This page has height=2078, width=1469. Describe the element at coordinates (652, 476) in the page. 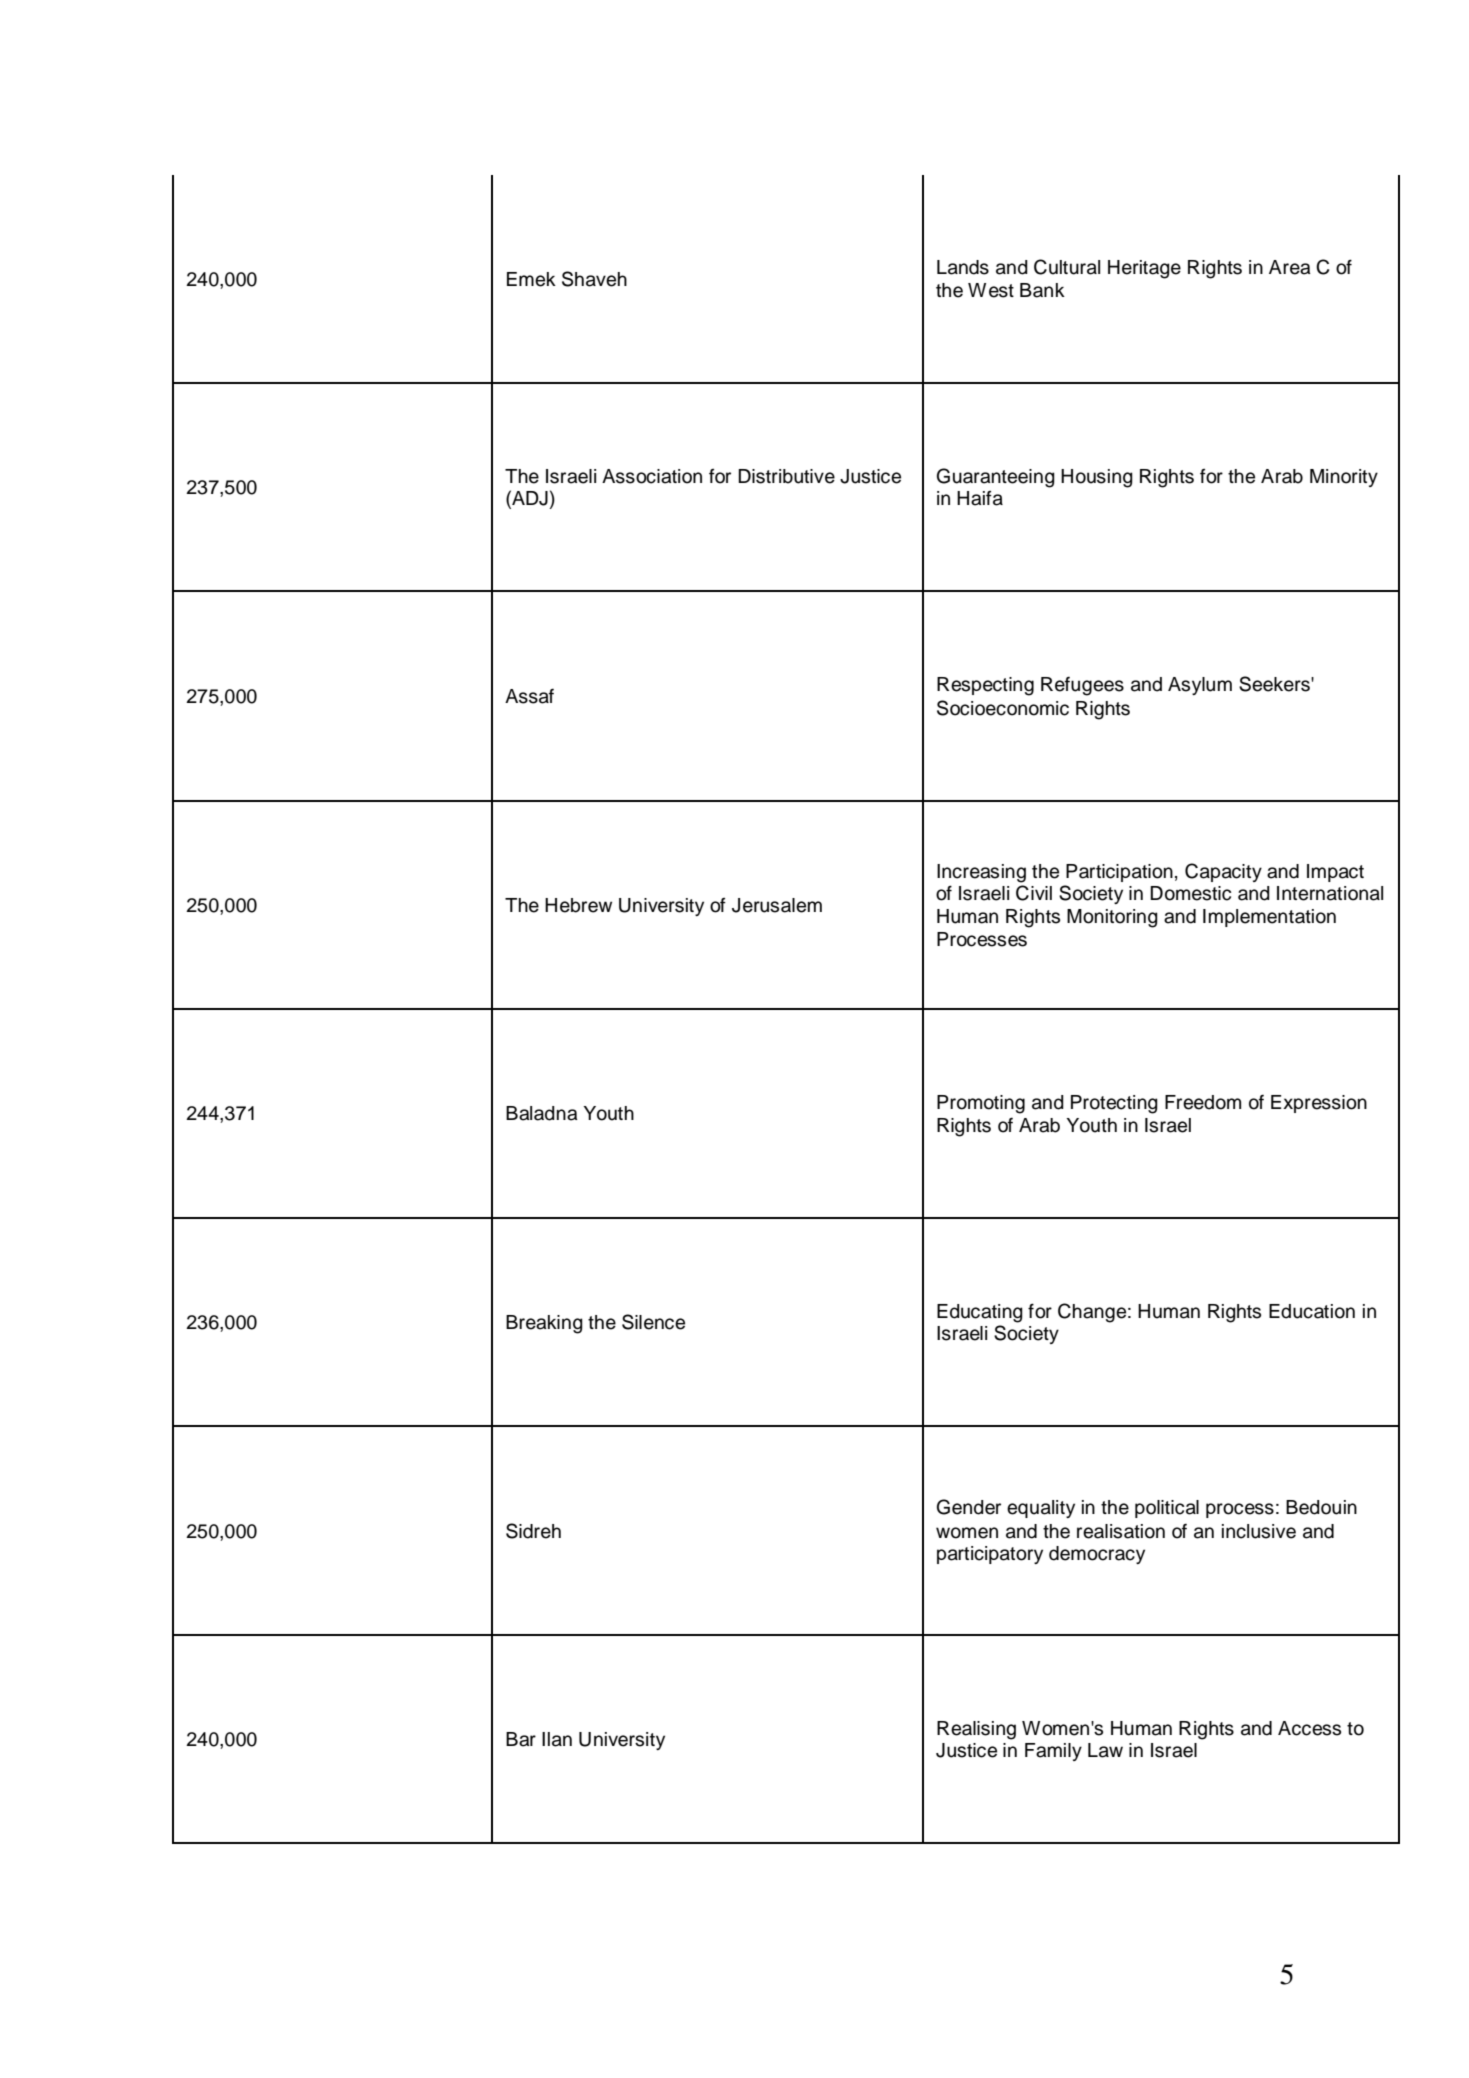

I see `Association` at that location.
